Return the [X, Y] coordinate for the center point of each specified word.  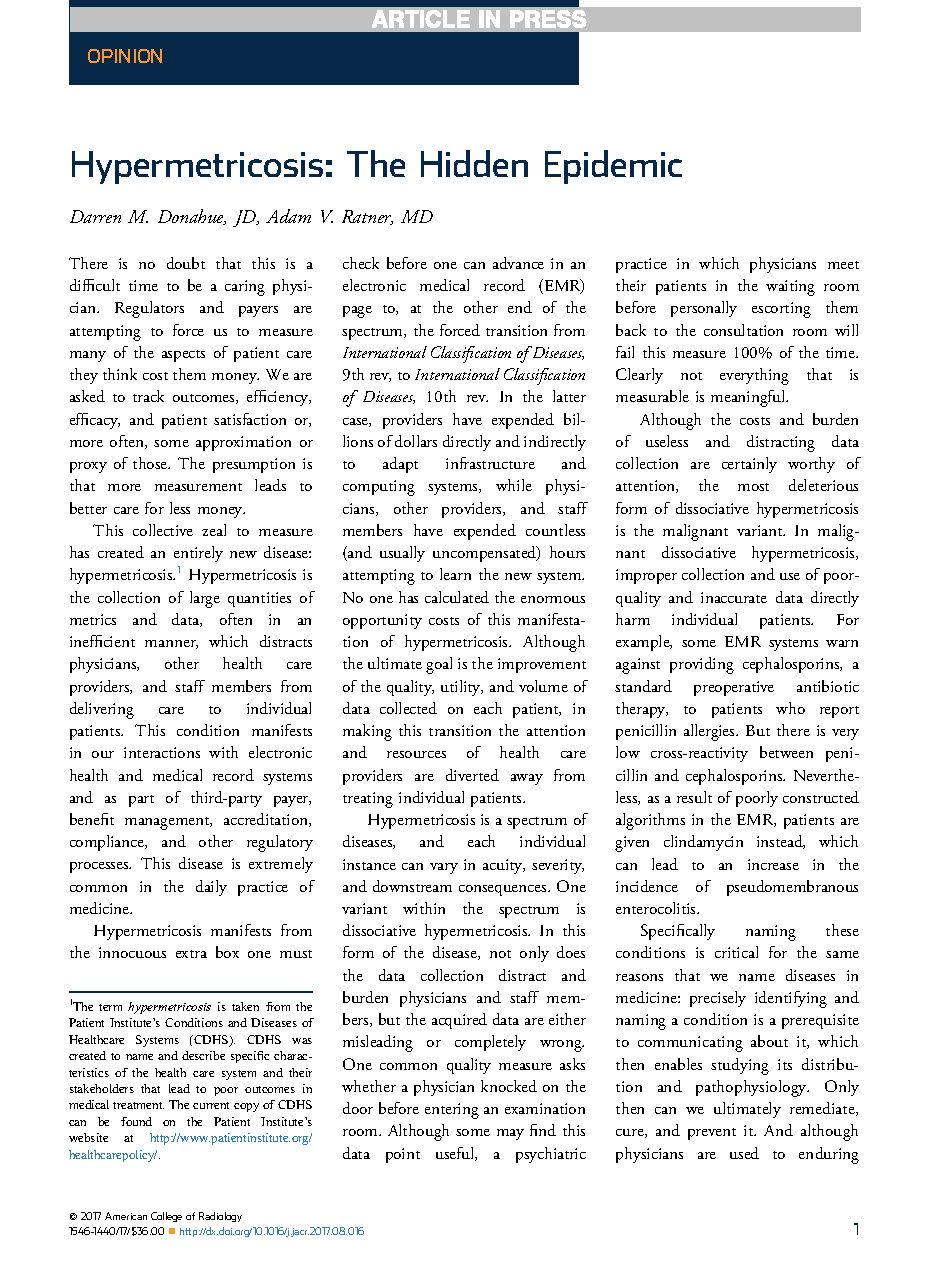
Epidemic [613, 167]
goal [439, 665]
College [166, 1217]
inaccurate [734, 597]
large [205, 599]
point [403, 1155]
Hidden [474, 163]
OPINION [125, 56]
